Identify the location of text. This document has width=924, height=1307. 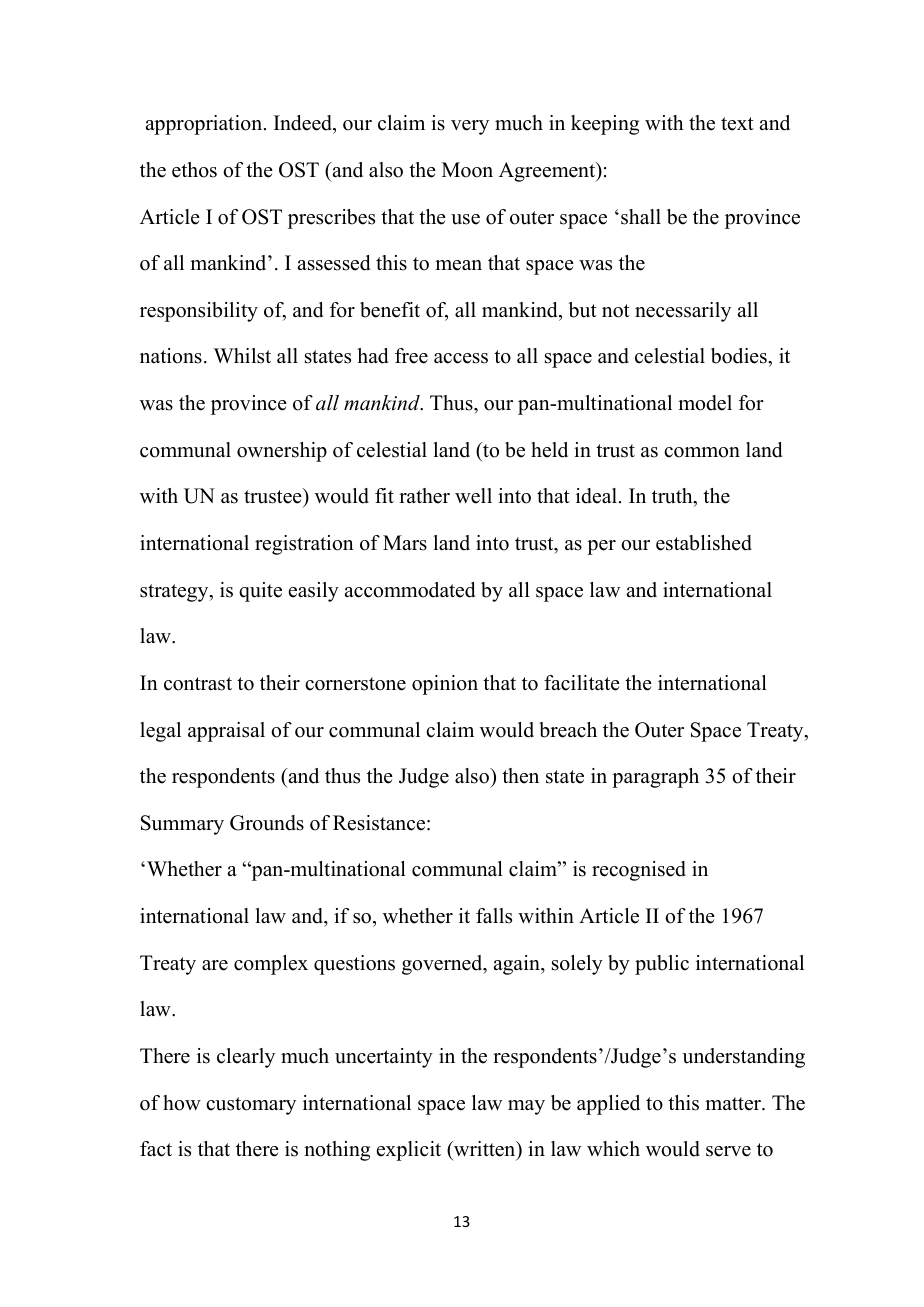
(737, 124).
